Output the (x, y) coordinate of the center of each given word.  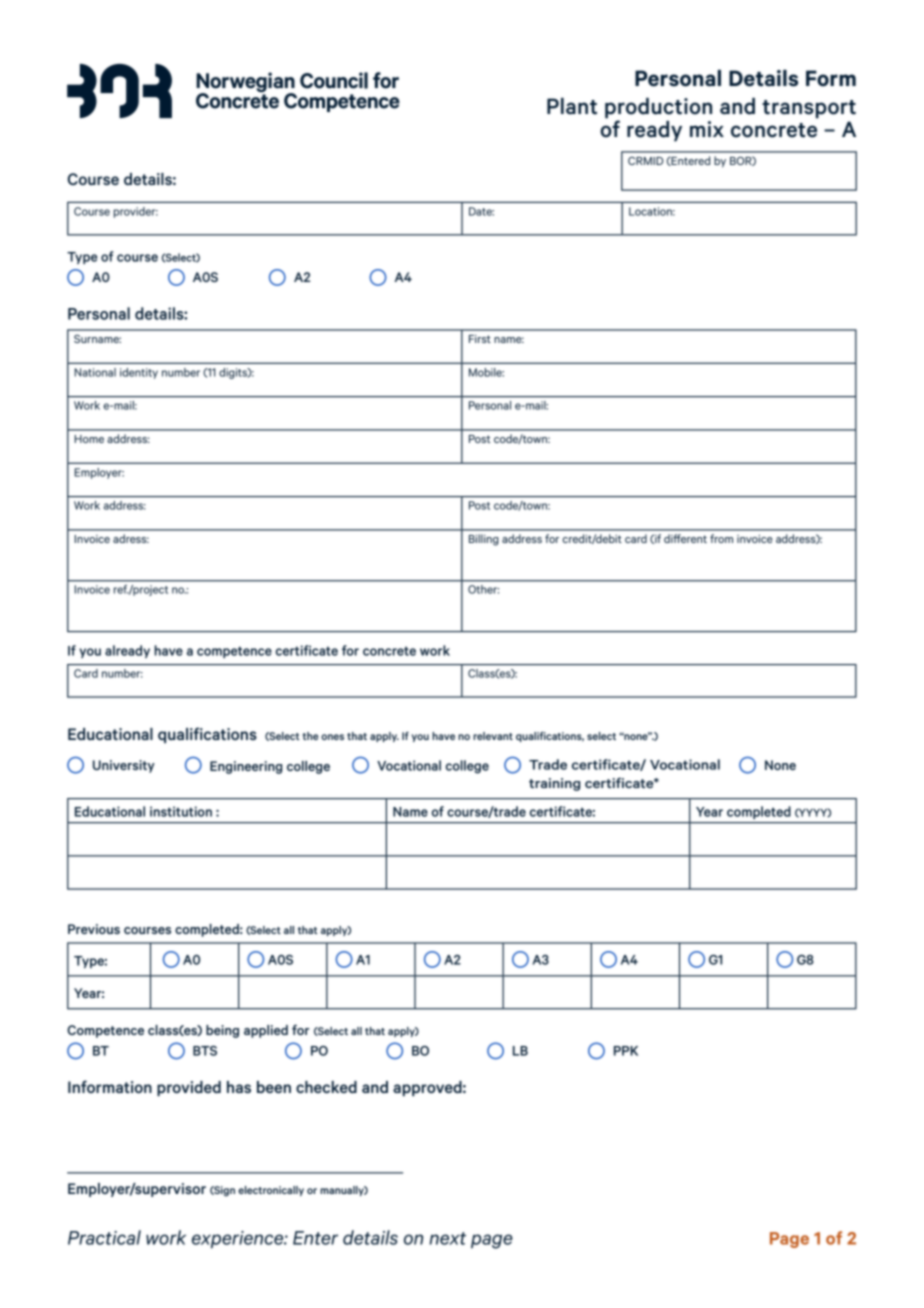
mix (707, 129)
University (124, 766)
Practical (104, 1237)
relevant (493, 736)
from (721, 538)
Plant (572, 106)
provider (136, 212)
